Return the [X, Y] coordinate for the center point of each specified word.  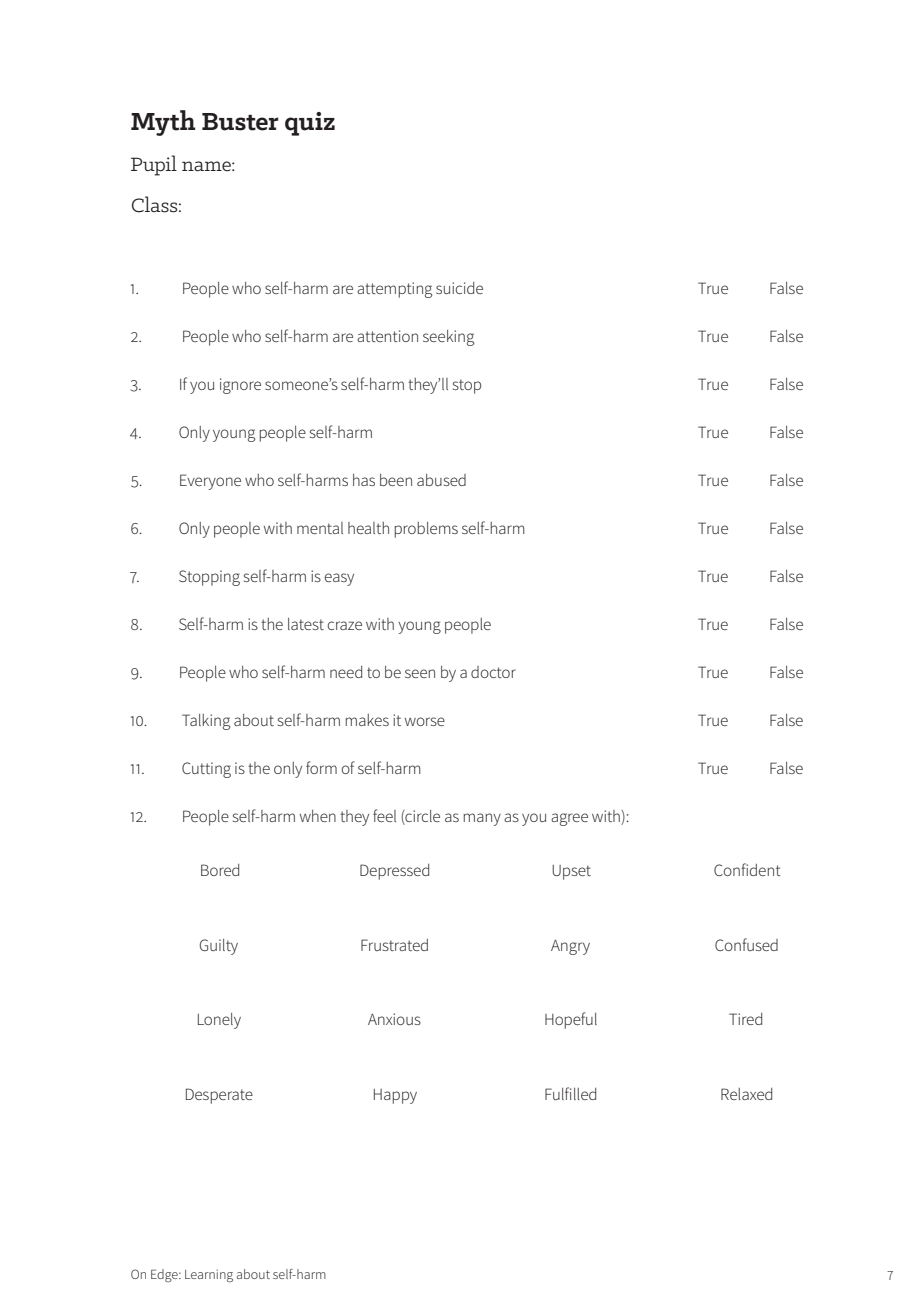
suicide [459, 288]
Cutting [206, 770]
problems [426, 530]
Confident [747, 869]
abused [441, 480]
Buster [240, 122]
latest [306, 624]
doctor [493, 672]
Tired [745, 1019]
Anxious [394, 1019]
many [482, 819]
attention [387, 336]
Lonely [219, 1021]
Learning [209, 1275]
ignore [240, 386]
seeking [448, 338]
